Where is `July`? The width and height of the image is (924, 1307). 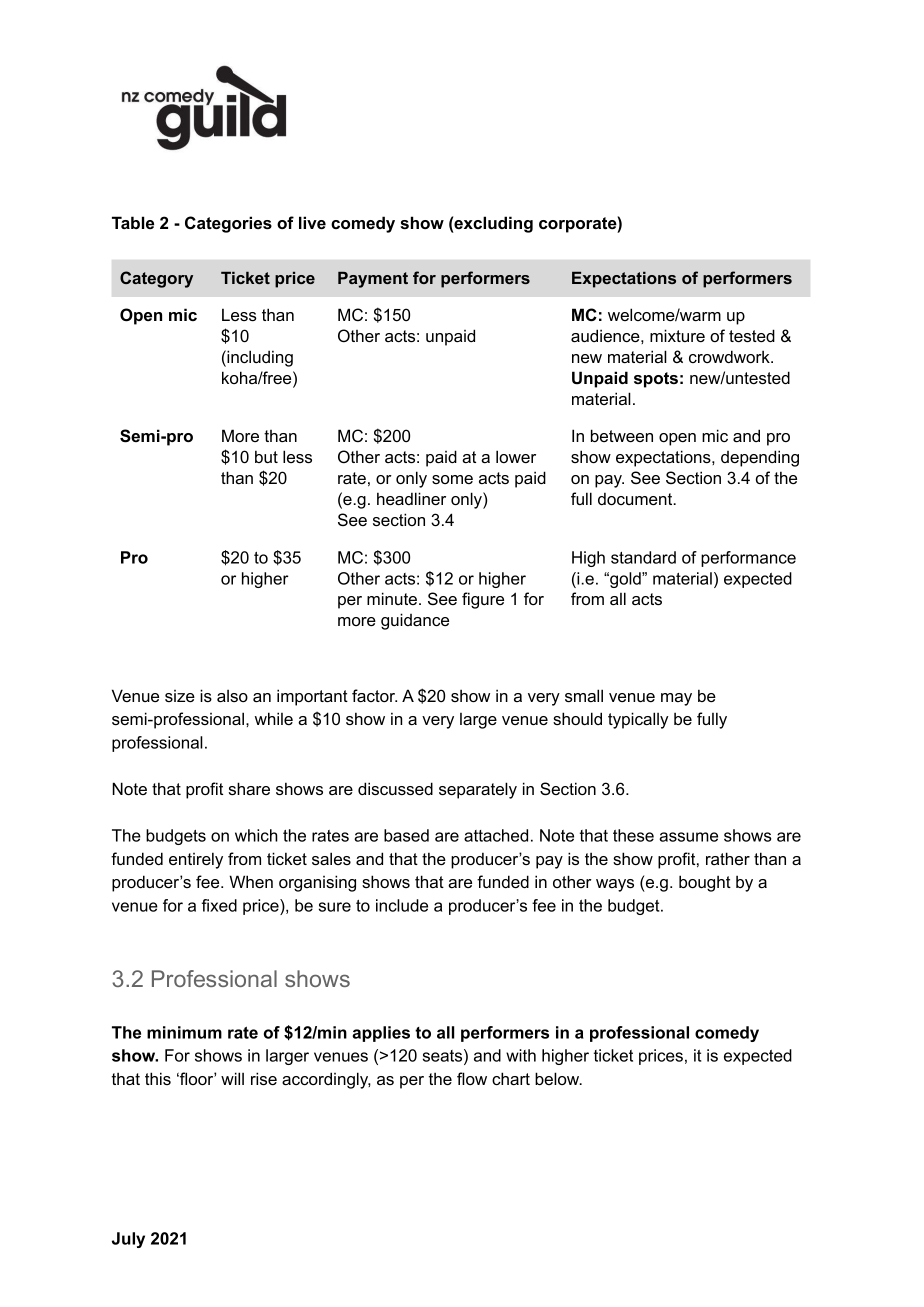 July is located at coordinates (128, 1240).
